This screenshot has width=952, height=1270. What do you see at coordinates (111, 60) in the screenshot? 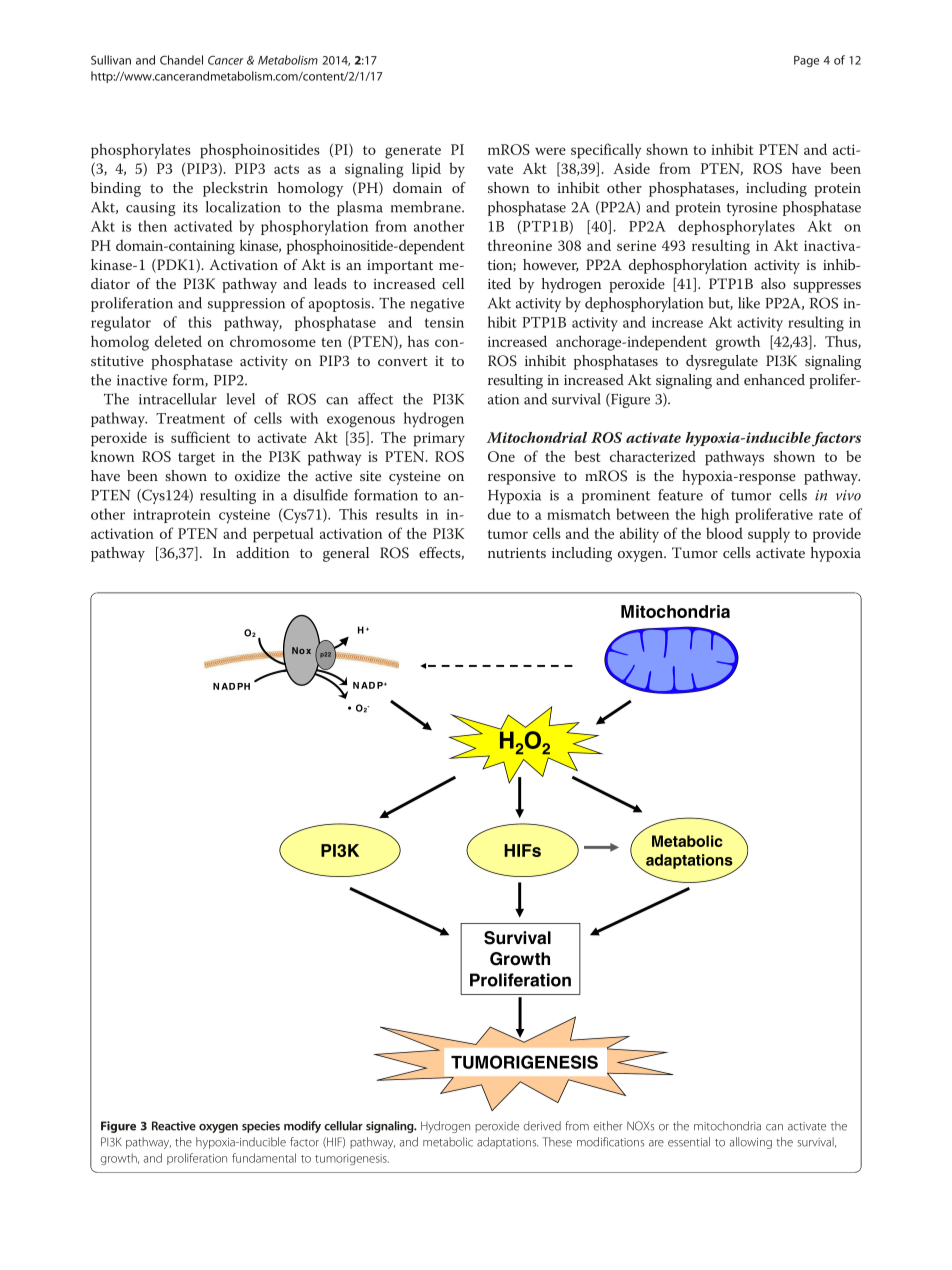
I see `Sullivan` at bounding box center [111, 60].
